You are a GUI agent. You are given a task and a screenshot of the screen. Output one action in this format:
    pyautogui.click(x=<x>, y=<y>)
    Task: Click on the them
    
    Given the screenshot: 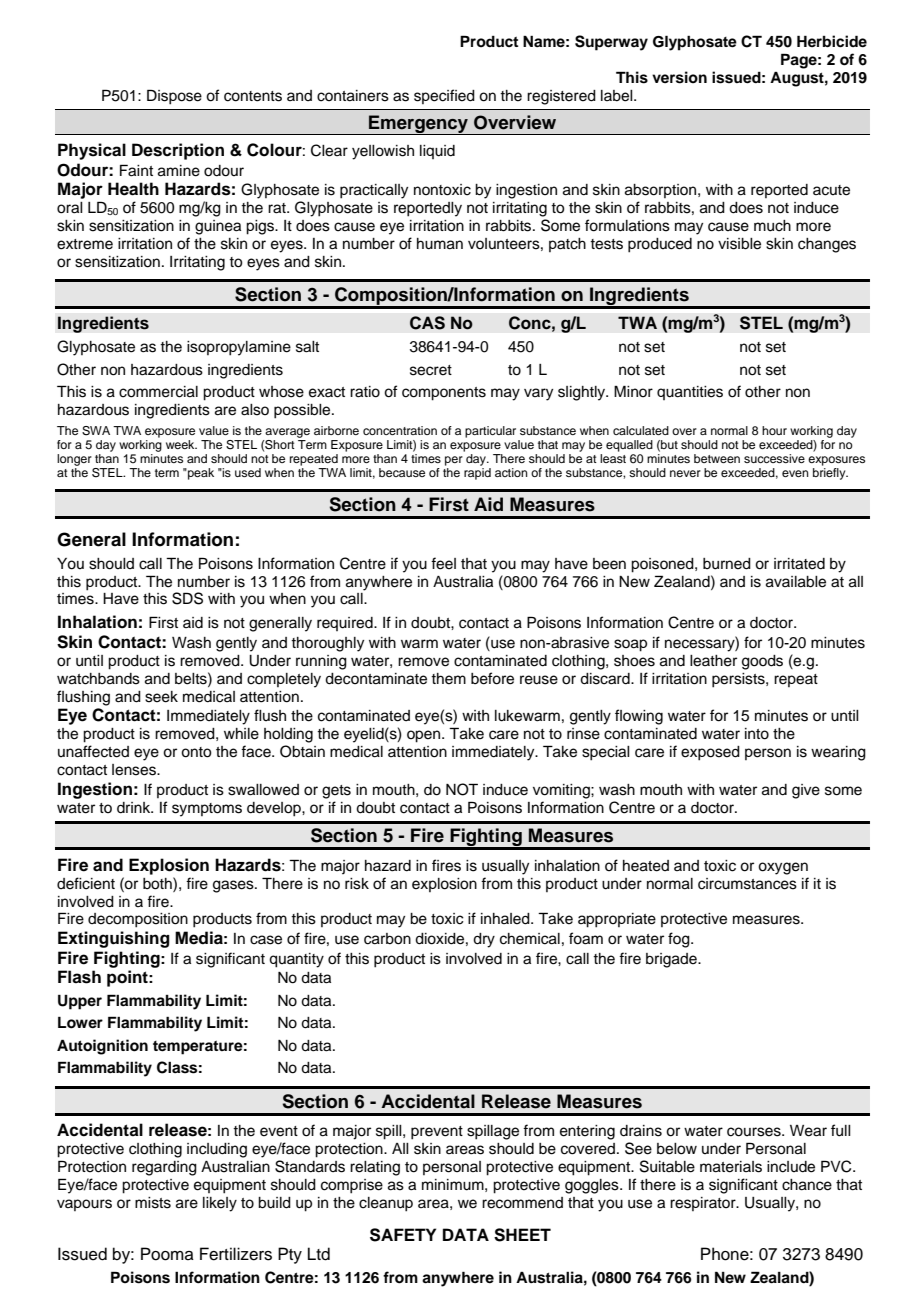 What is the action you would take?
    pyautogui.click(x=448, y=679)
